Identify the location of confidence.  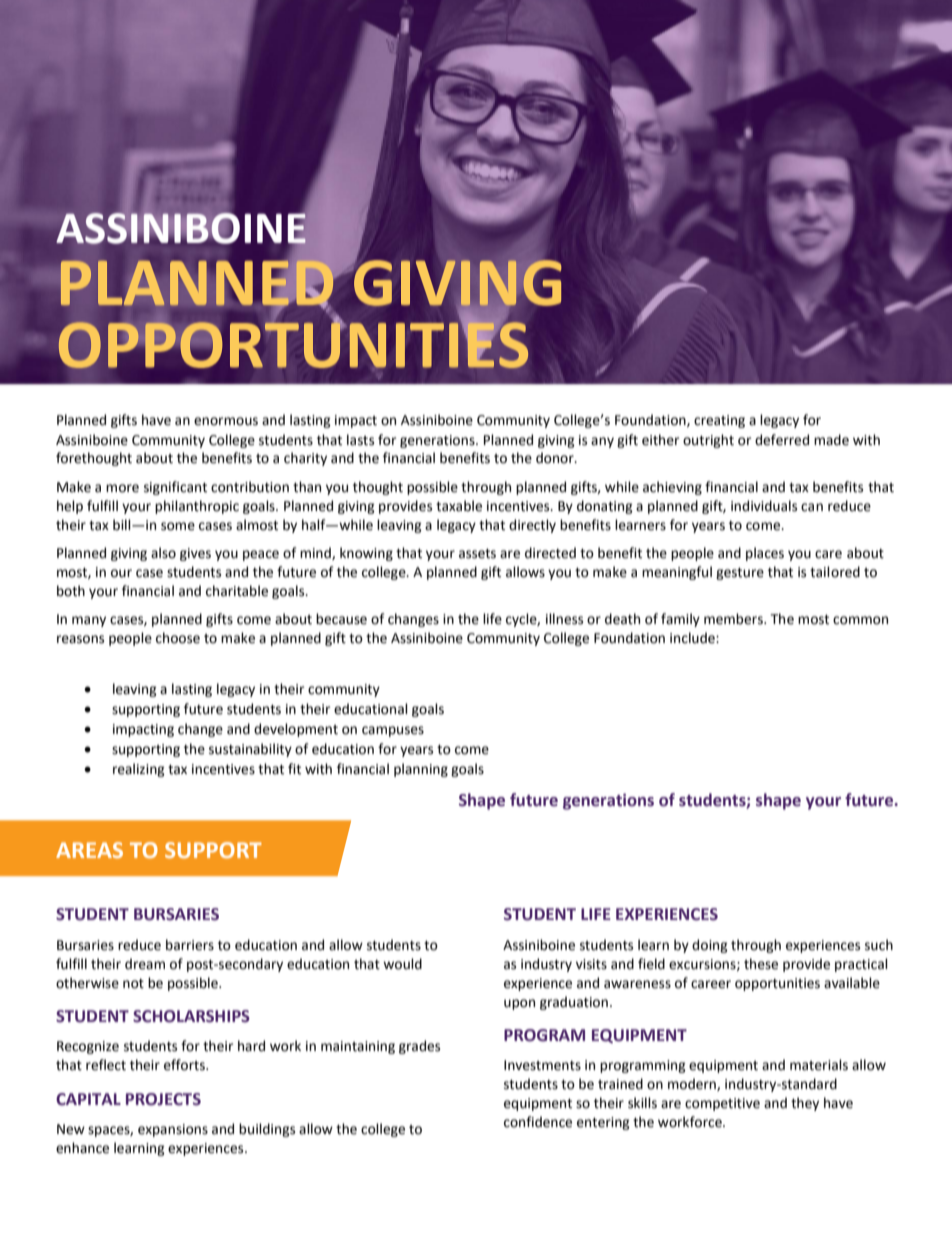
(538, 1122).
